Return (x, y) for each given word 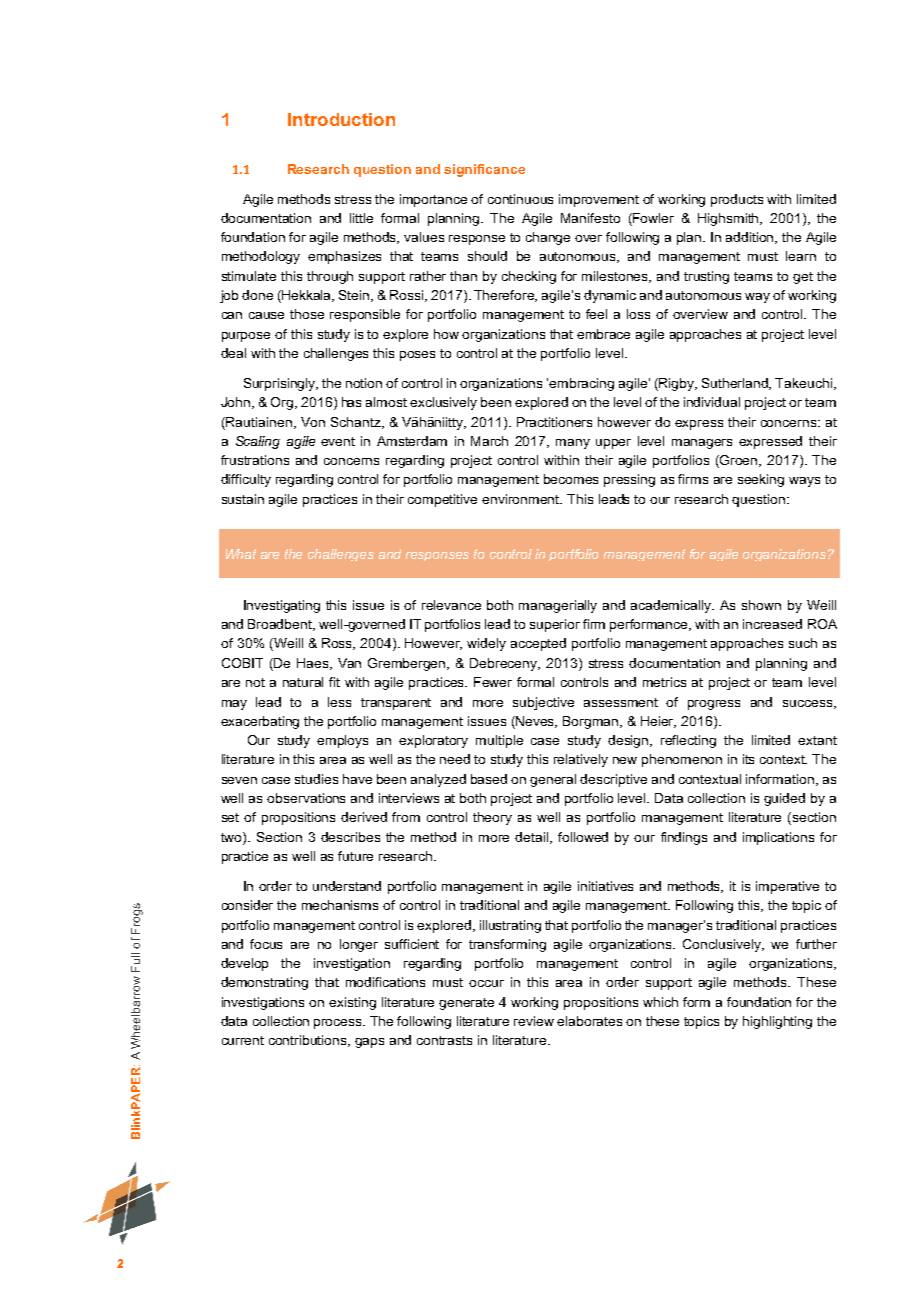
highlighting (777, 1022)
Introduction (341, 119)
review (534, 1021)
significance (484, 170)
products (737, 200)
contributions (309, 1041)
